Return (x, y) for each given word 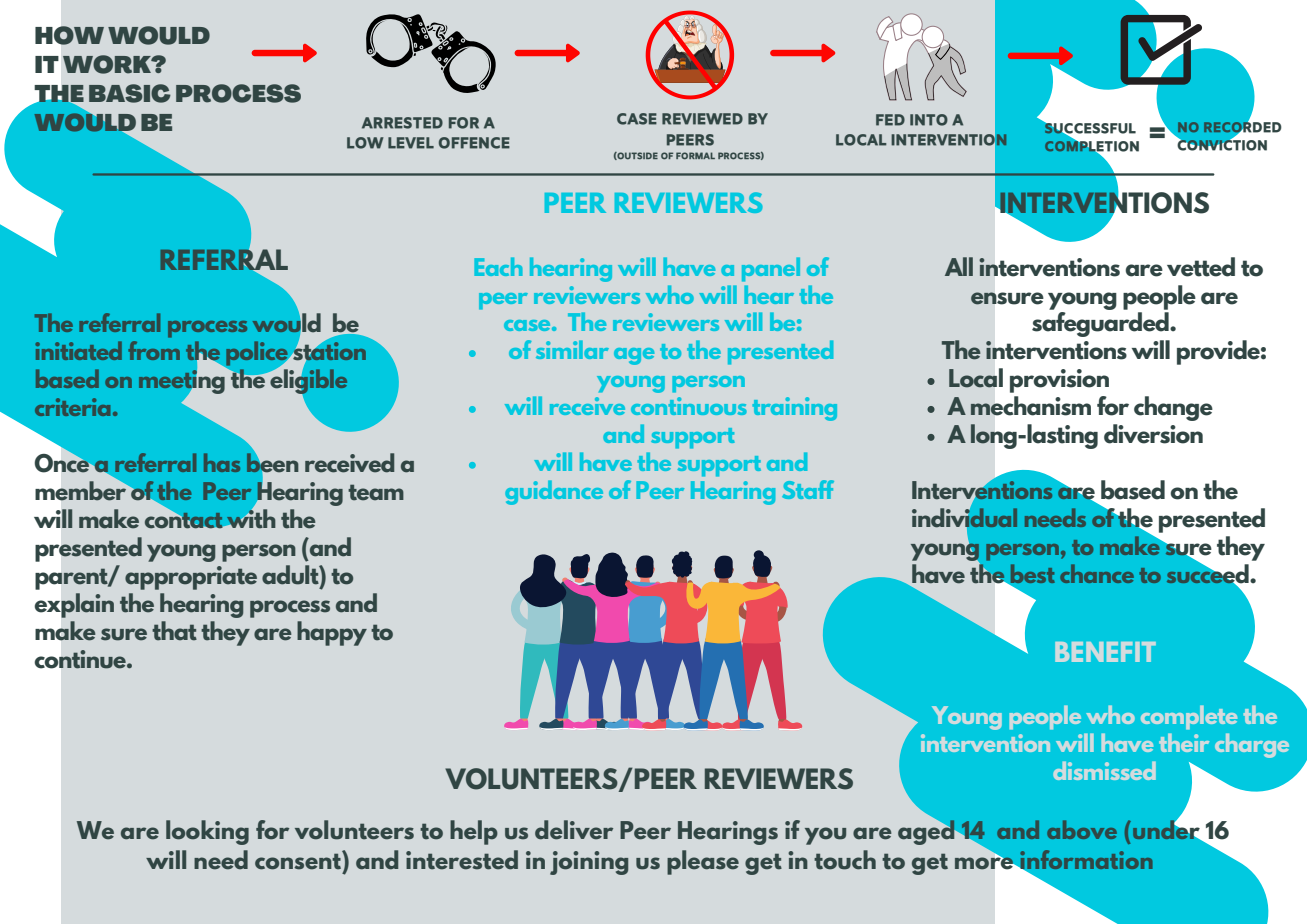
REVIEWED (702, 119)
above (1082, 829)
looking (207, 832)
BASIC (130, 93)
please (703, 862)
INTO (929, 120)
